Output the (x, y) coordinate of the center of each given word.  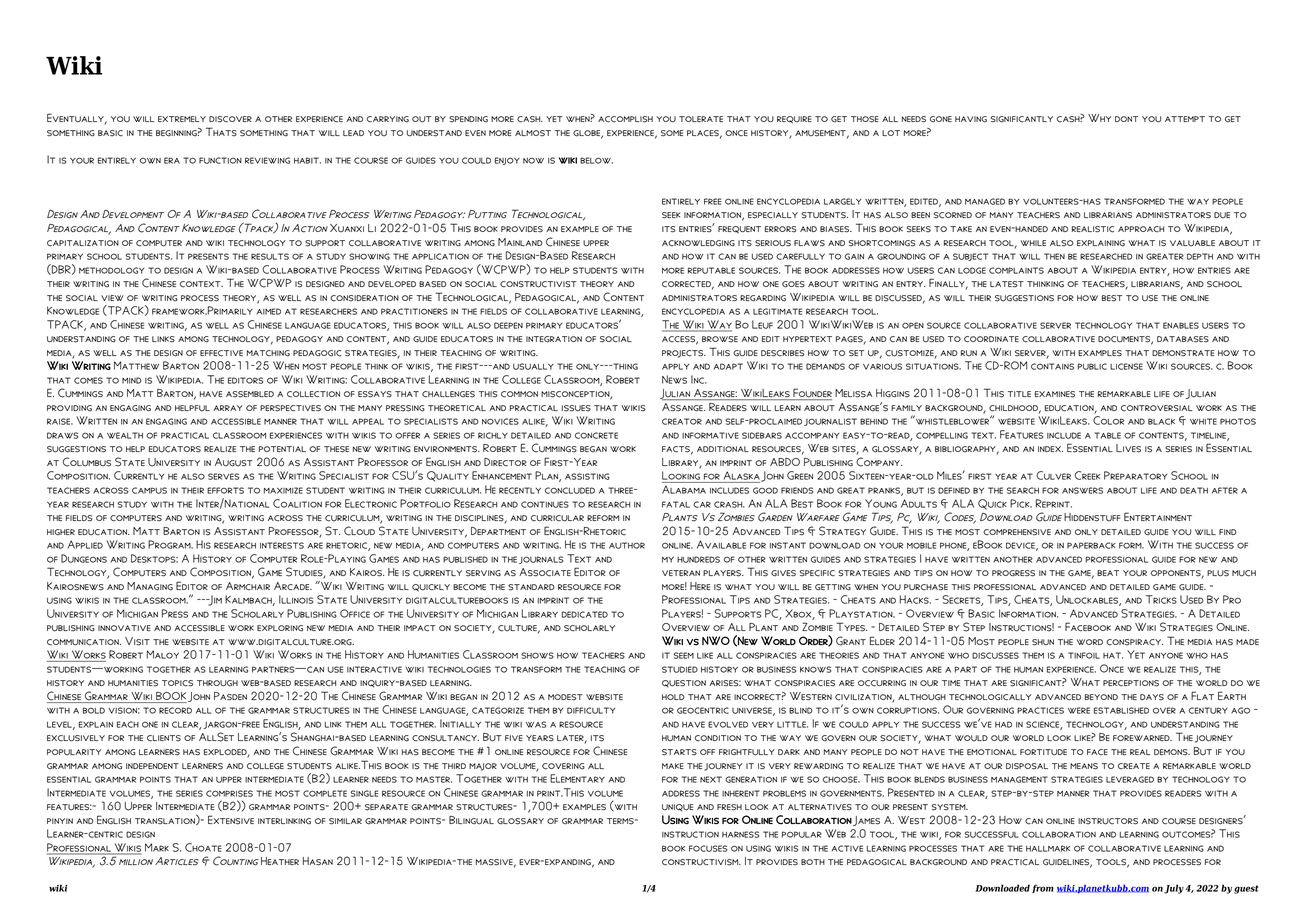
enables (1181, 325)
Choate (203, 847)
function (220, 160)
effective (221, 353)
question (684, 683)
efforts (225, 490)
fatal (676, 504)
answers (1082, 490)
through (217, 683)
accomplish (625, 119)
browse (720, 339)
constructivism (701, 862)
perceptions (1131, 683)
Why (1099, 118)
